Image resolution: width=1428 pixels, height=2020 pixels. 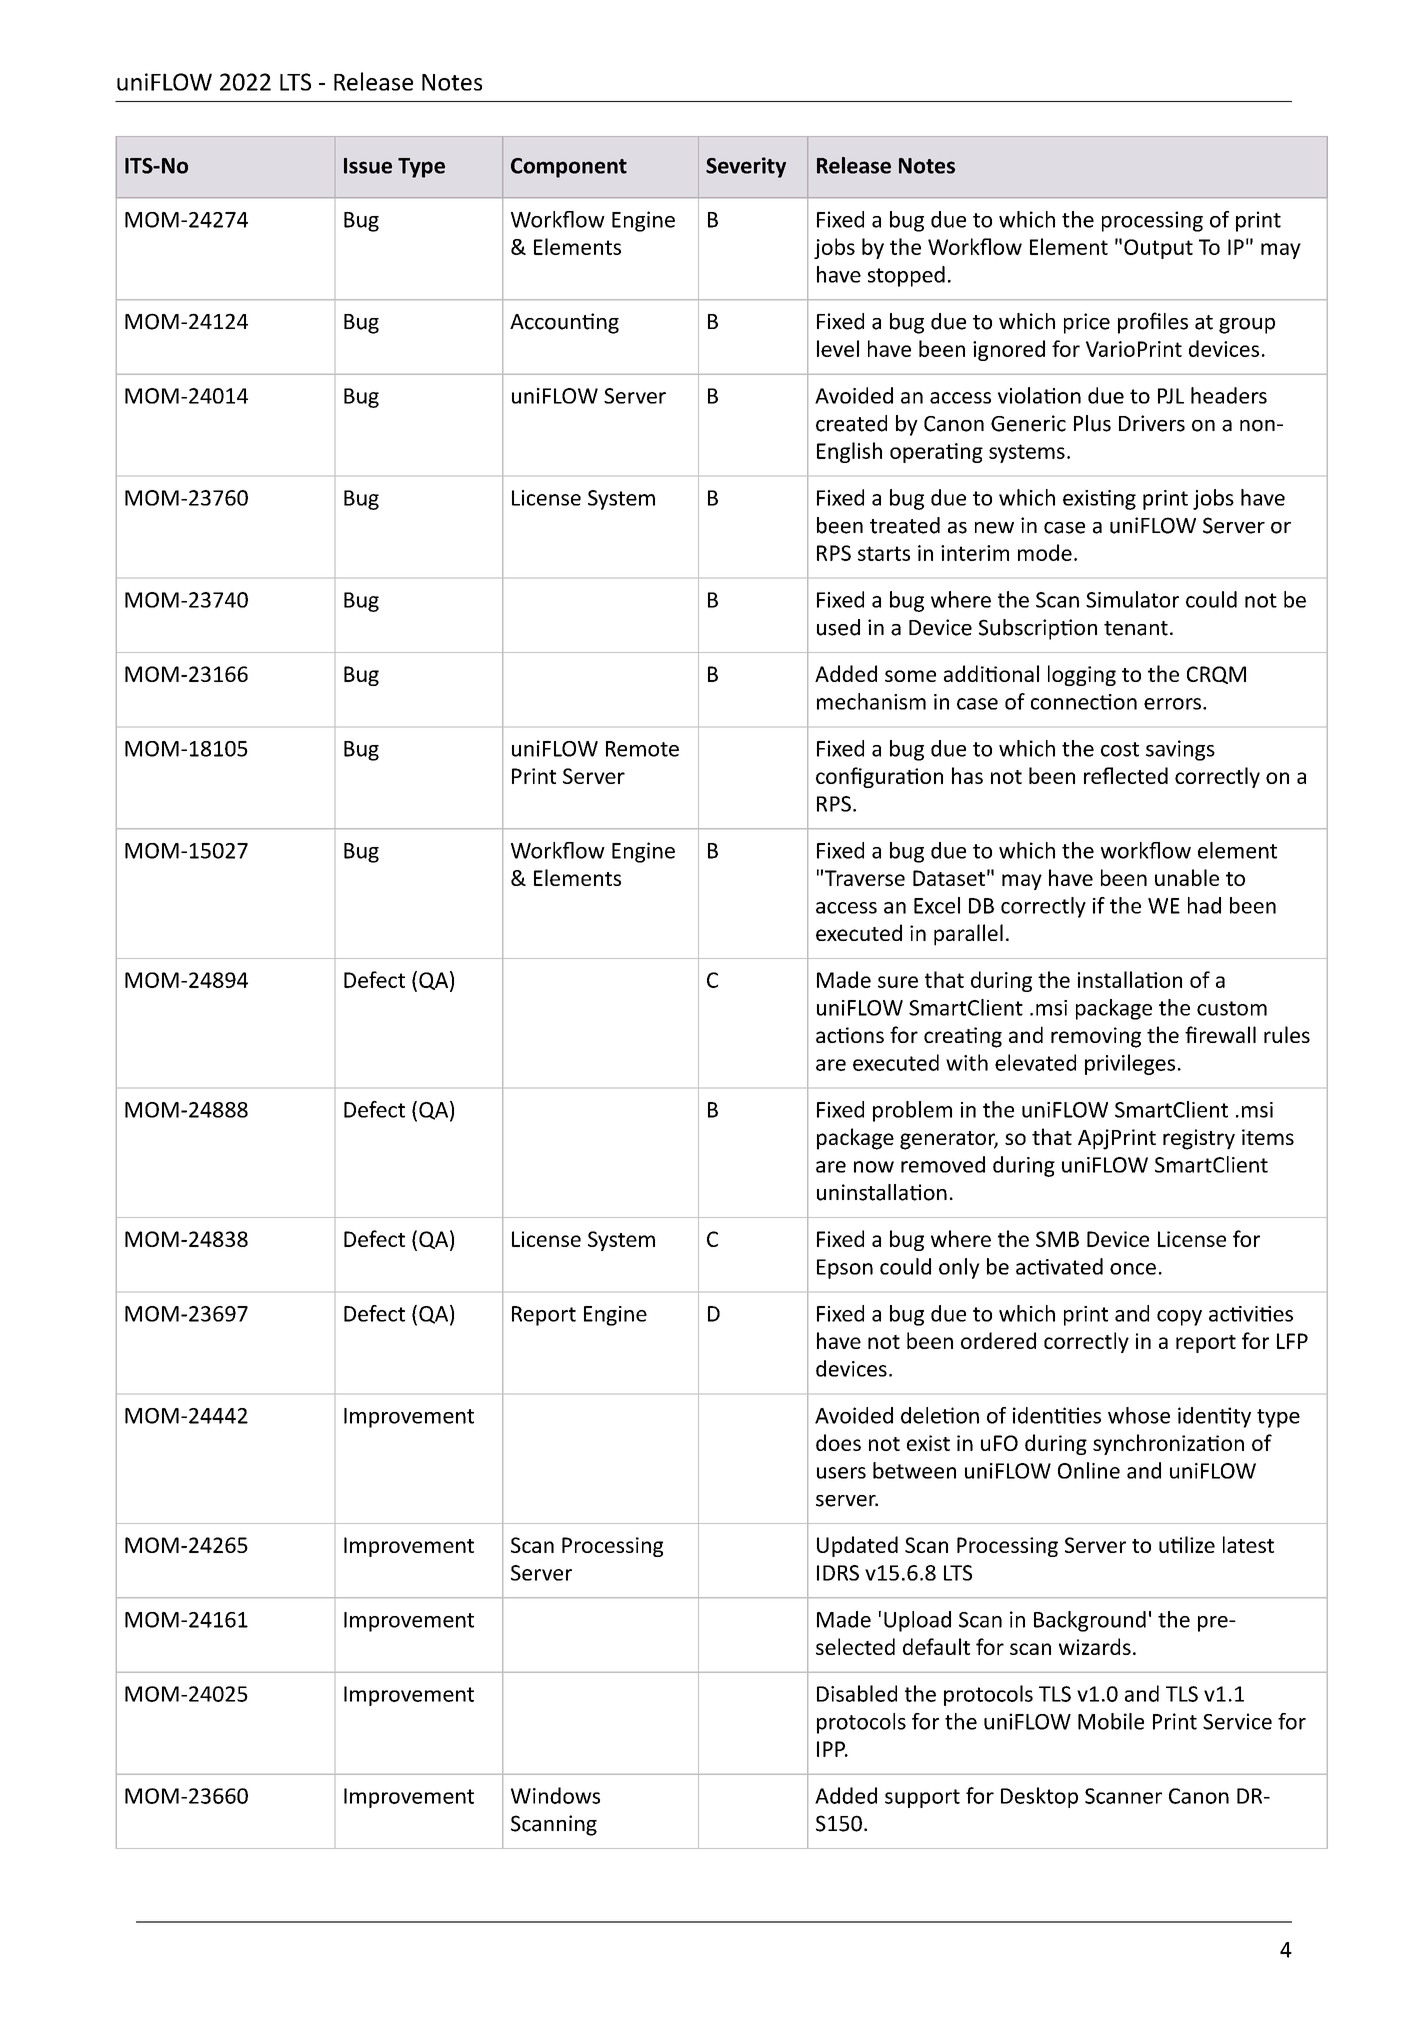 I want to click on Remote, so click(x=642, y=749).
